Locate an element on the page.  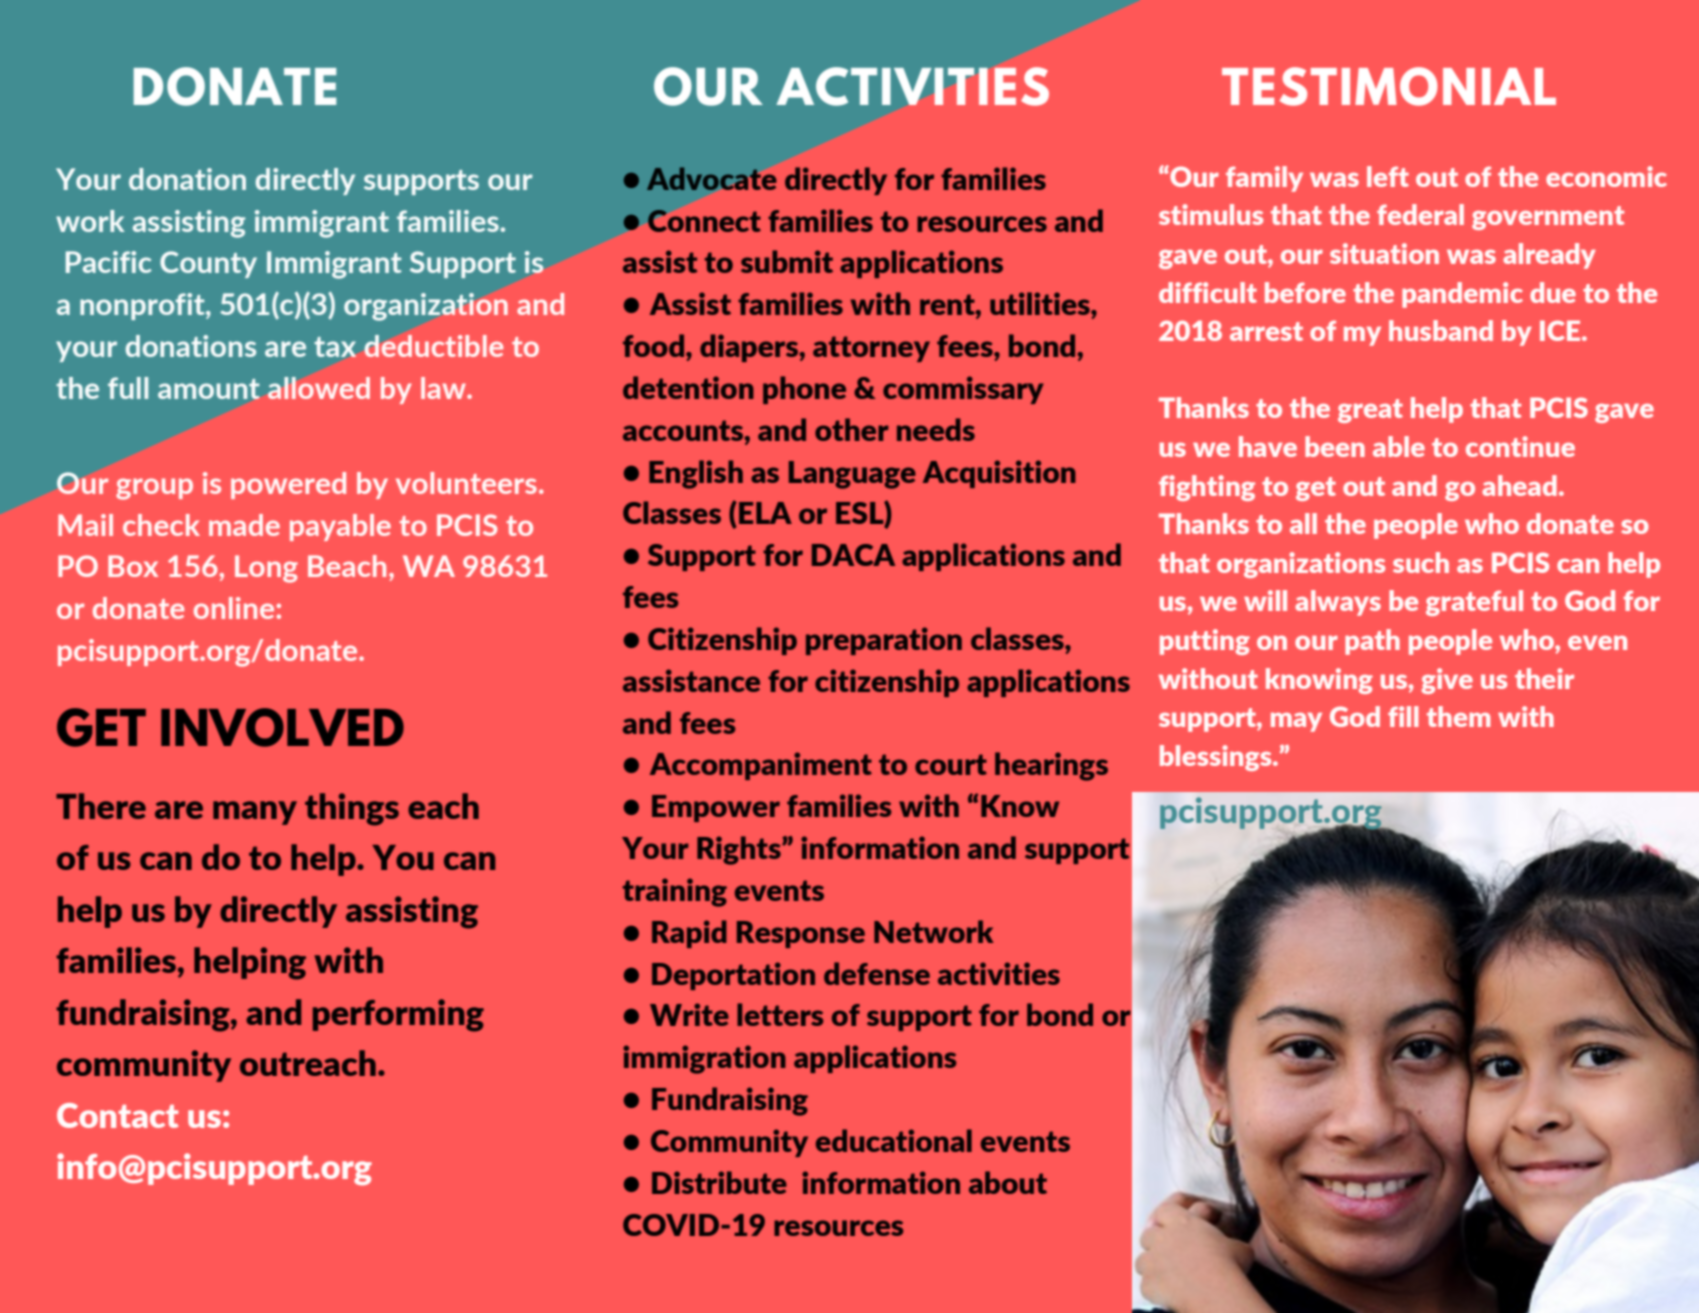
Response is located at coordinates (801, 934).
